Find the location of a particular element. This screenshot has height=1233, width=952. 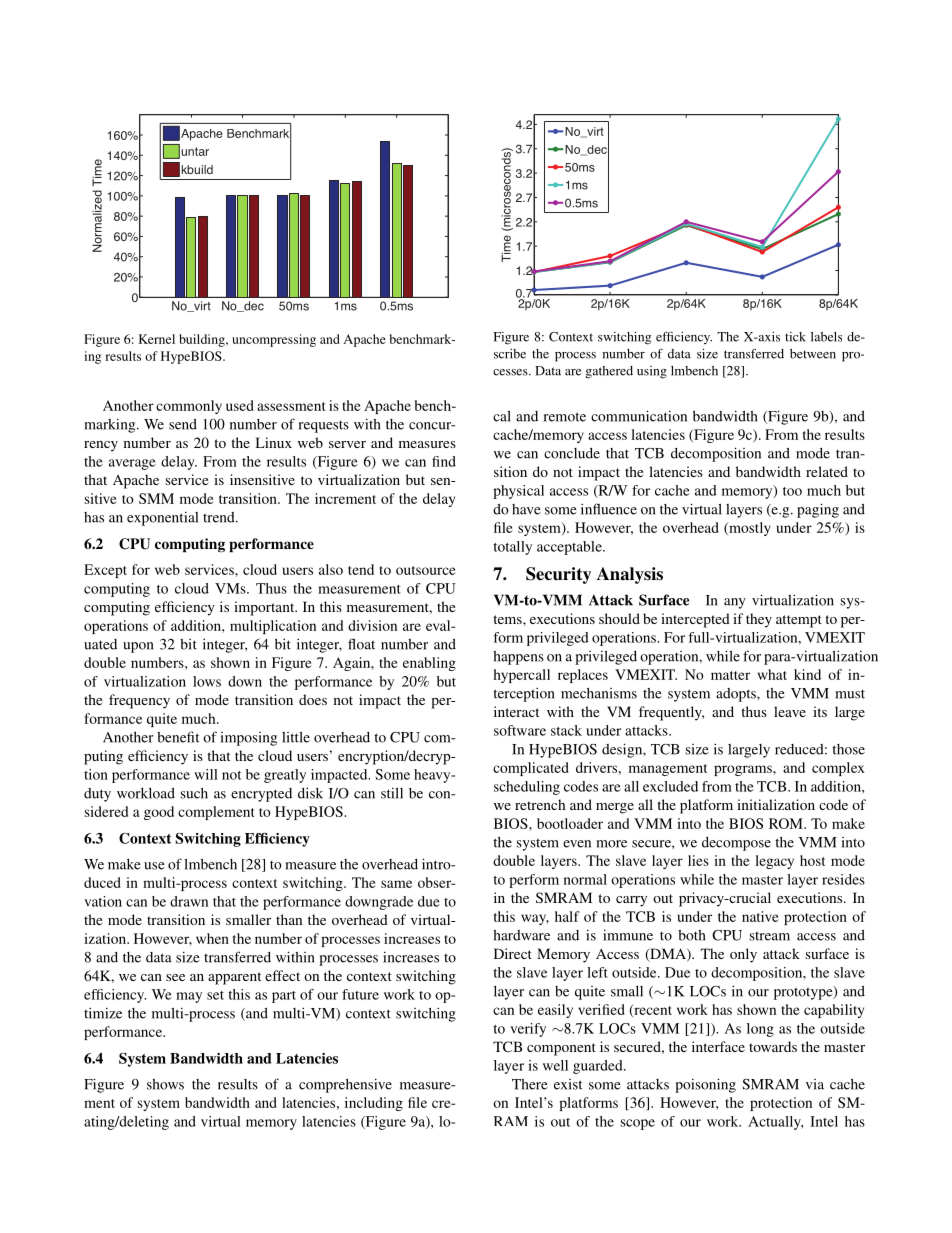

Kernel is located at coordinates (157, 339).
